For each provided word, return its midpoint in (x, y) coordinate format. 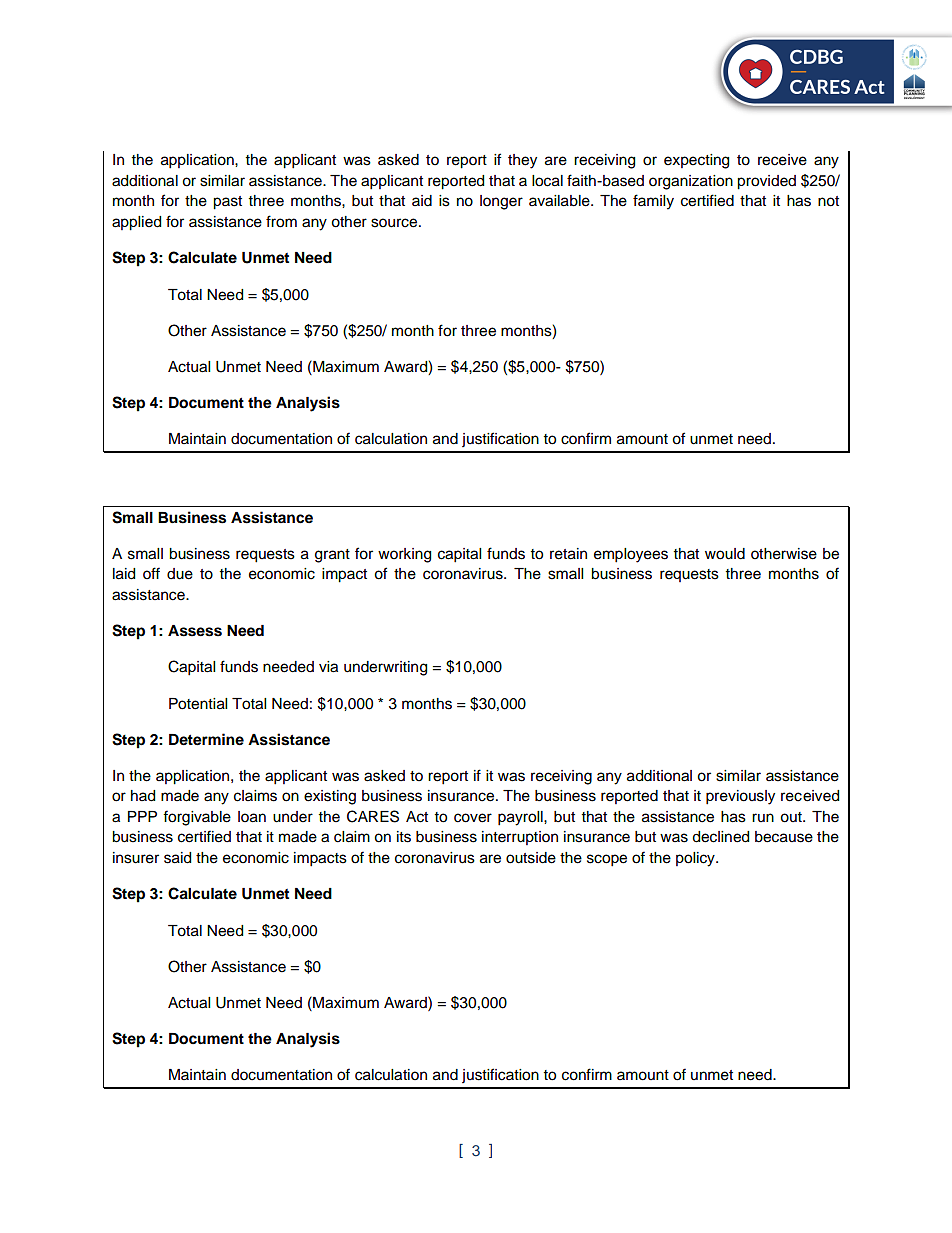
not (828, 201)
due (180, 574)
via (328, 667)
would (725, 554)
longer (501, 202)
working (404, 555)
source (395, 223)
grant (332, 556)
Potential (198, 704)
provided (766, 182)
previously (740, 797)
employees (631, 555)
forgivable (197, 818)
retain (568, 554)
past (227, 203)
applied (136, 223)
